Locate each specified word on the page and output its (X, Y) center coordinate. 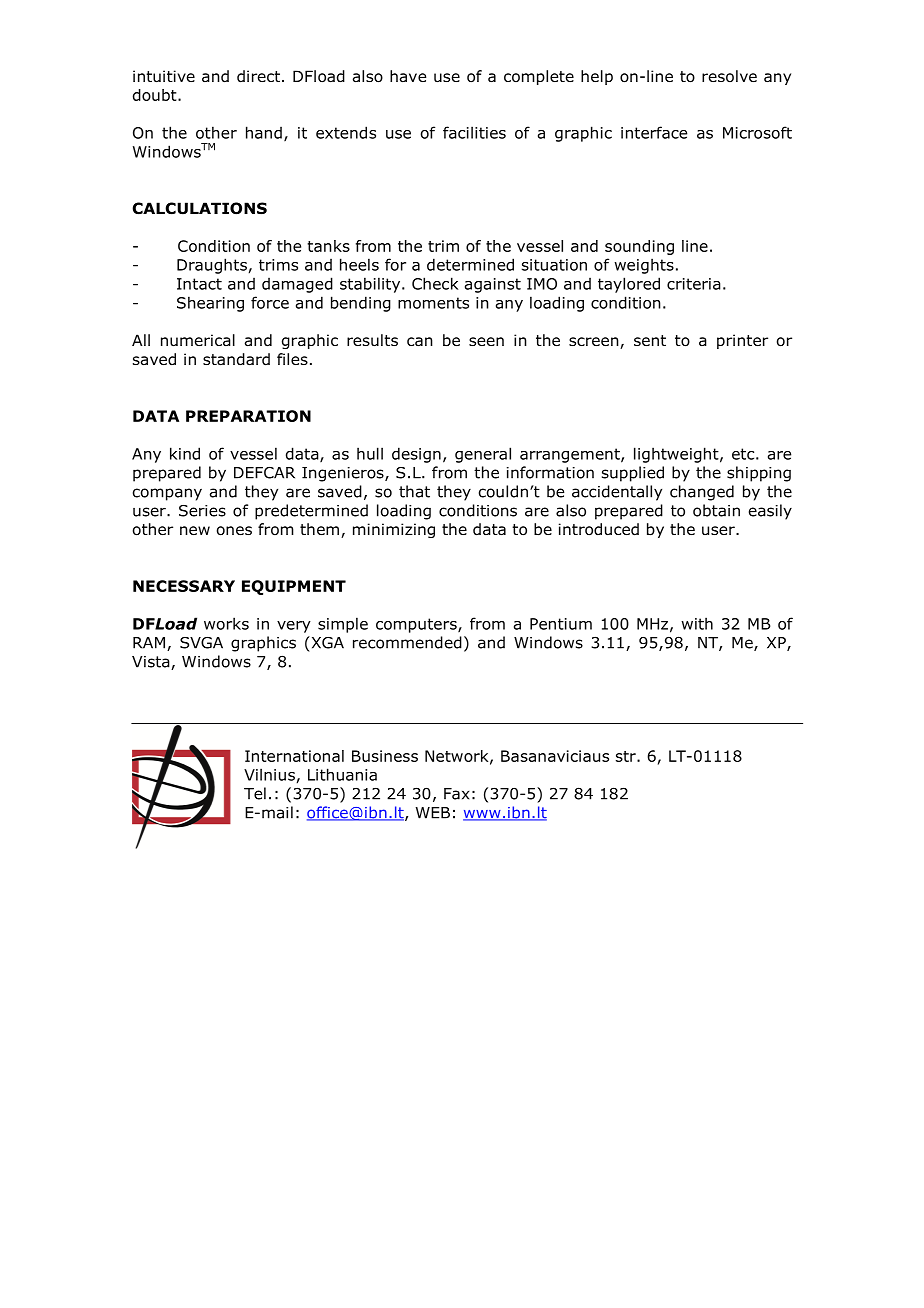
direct (258, 76)
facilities (474, 132)
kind (185, 453)
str (627, 756)
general (483, 455)
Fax (457, 794)
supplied (633, 474)
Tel (255, 793)
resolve (729, 76)
